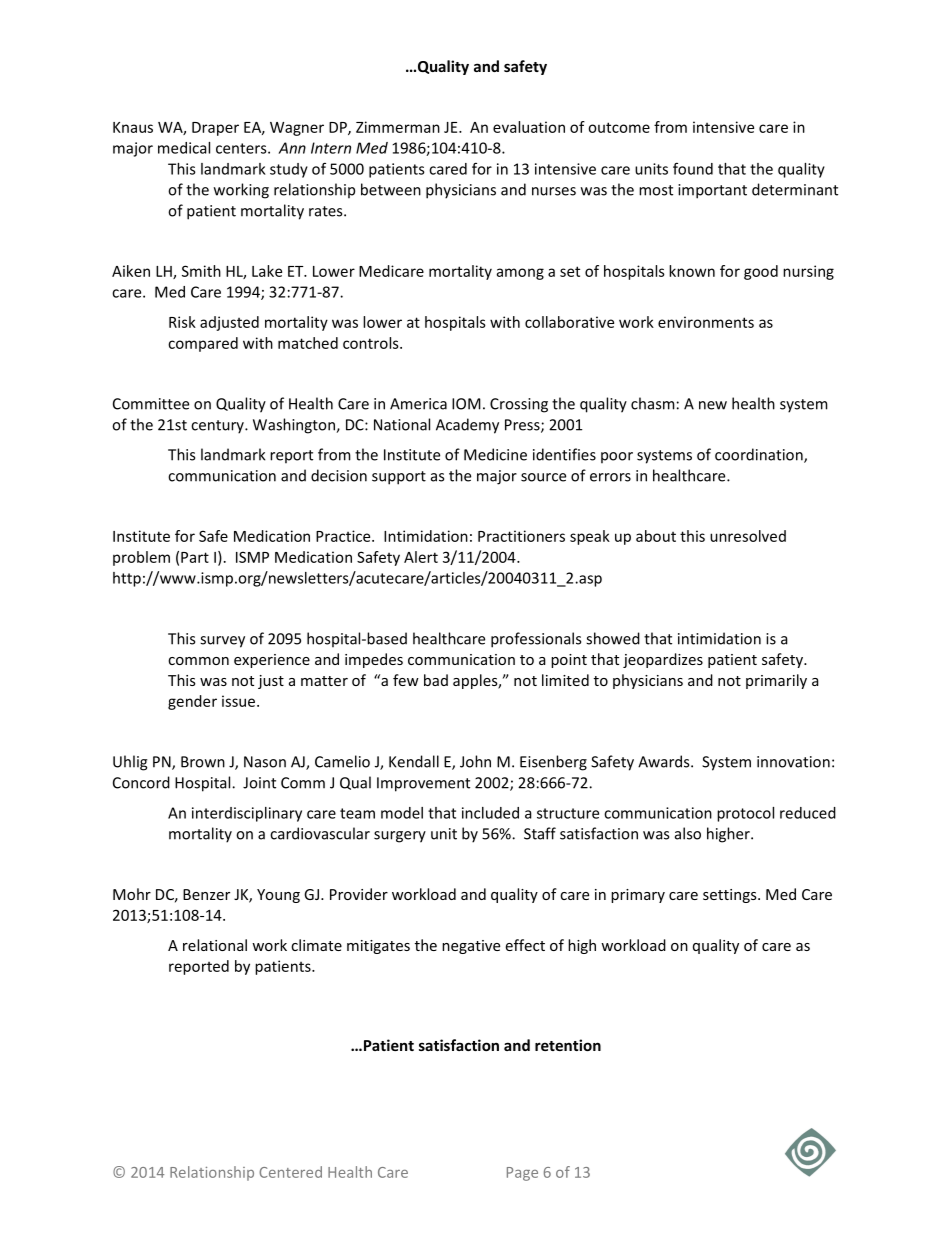 The image size is (952, 1233). I want to click on evaluation, so click(529, 127).
